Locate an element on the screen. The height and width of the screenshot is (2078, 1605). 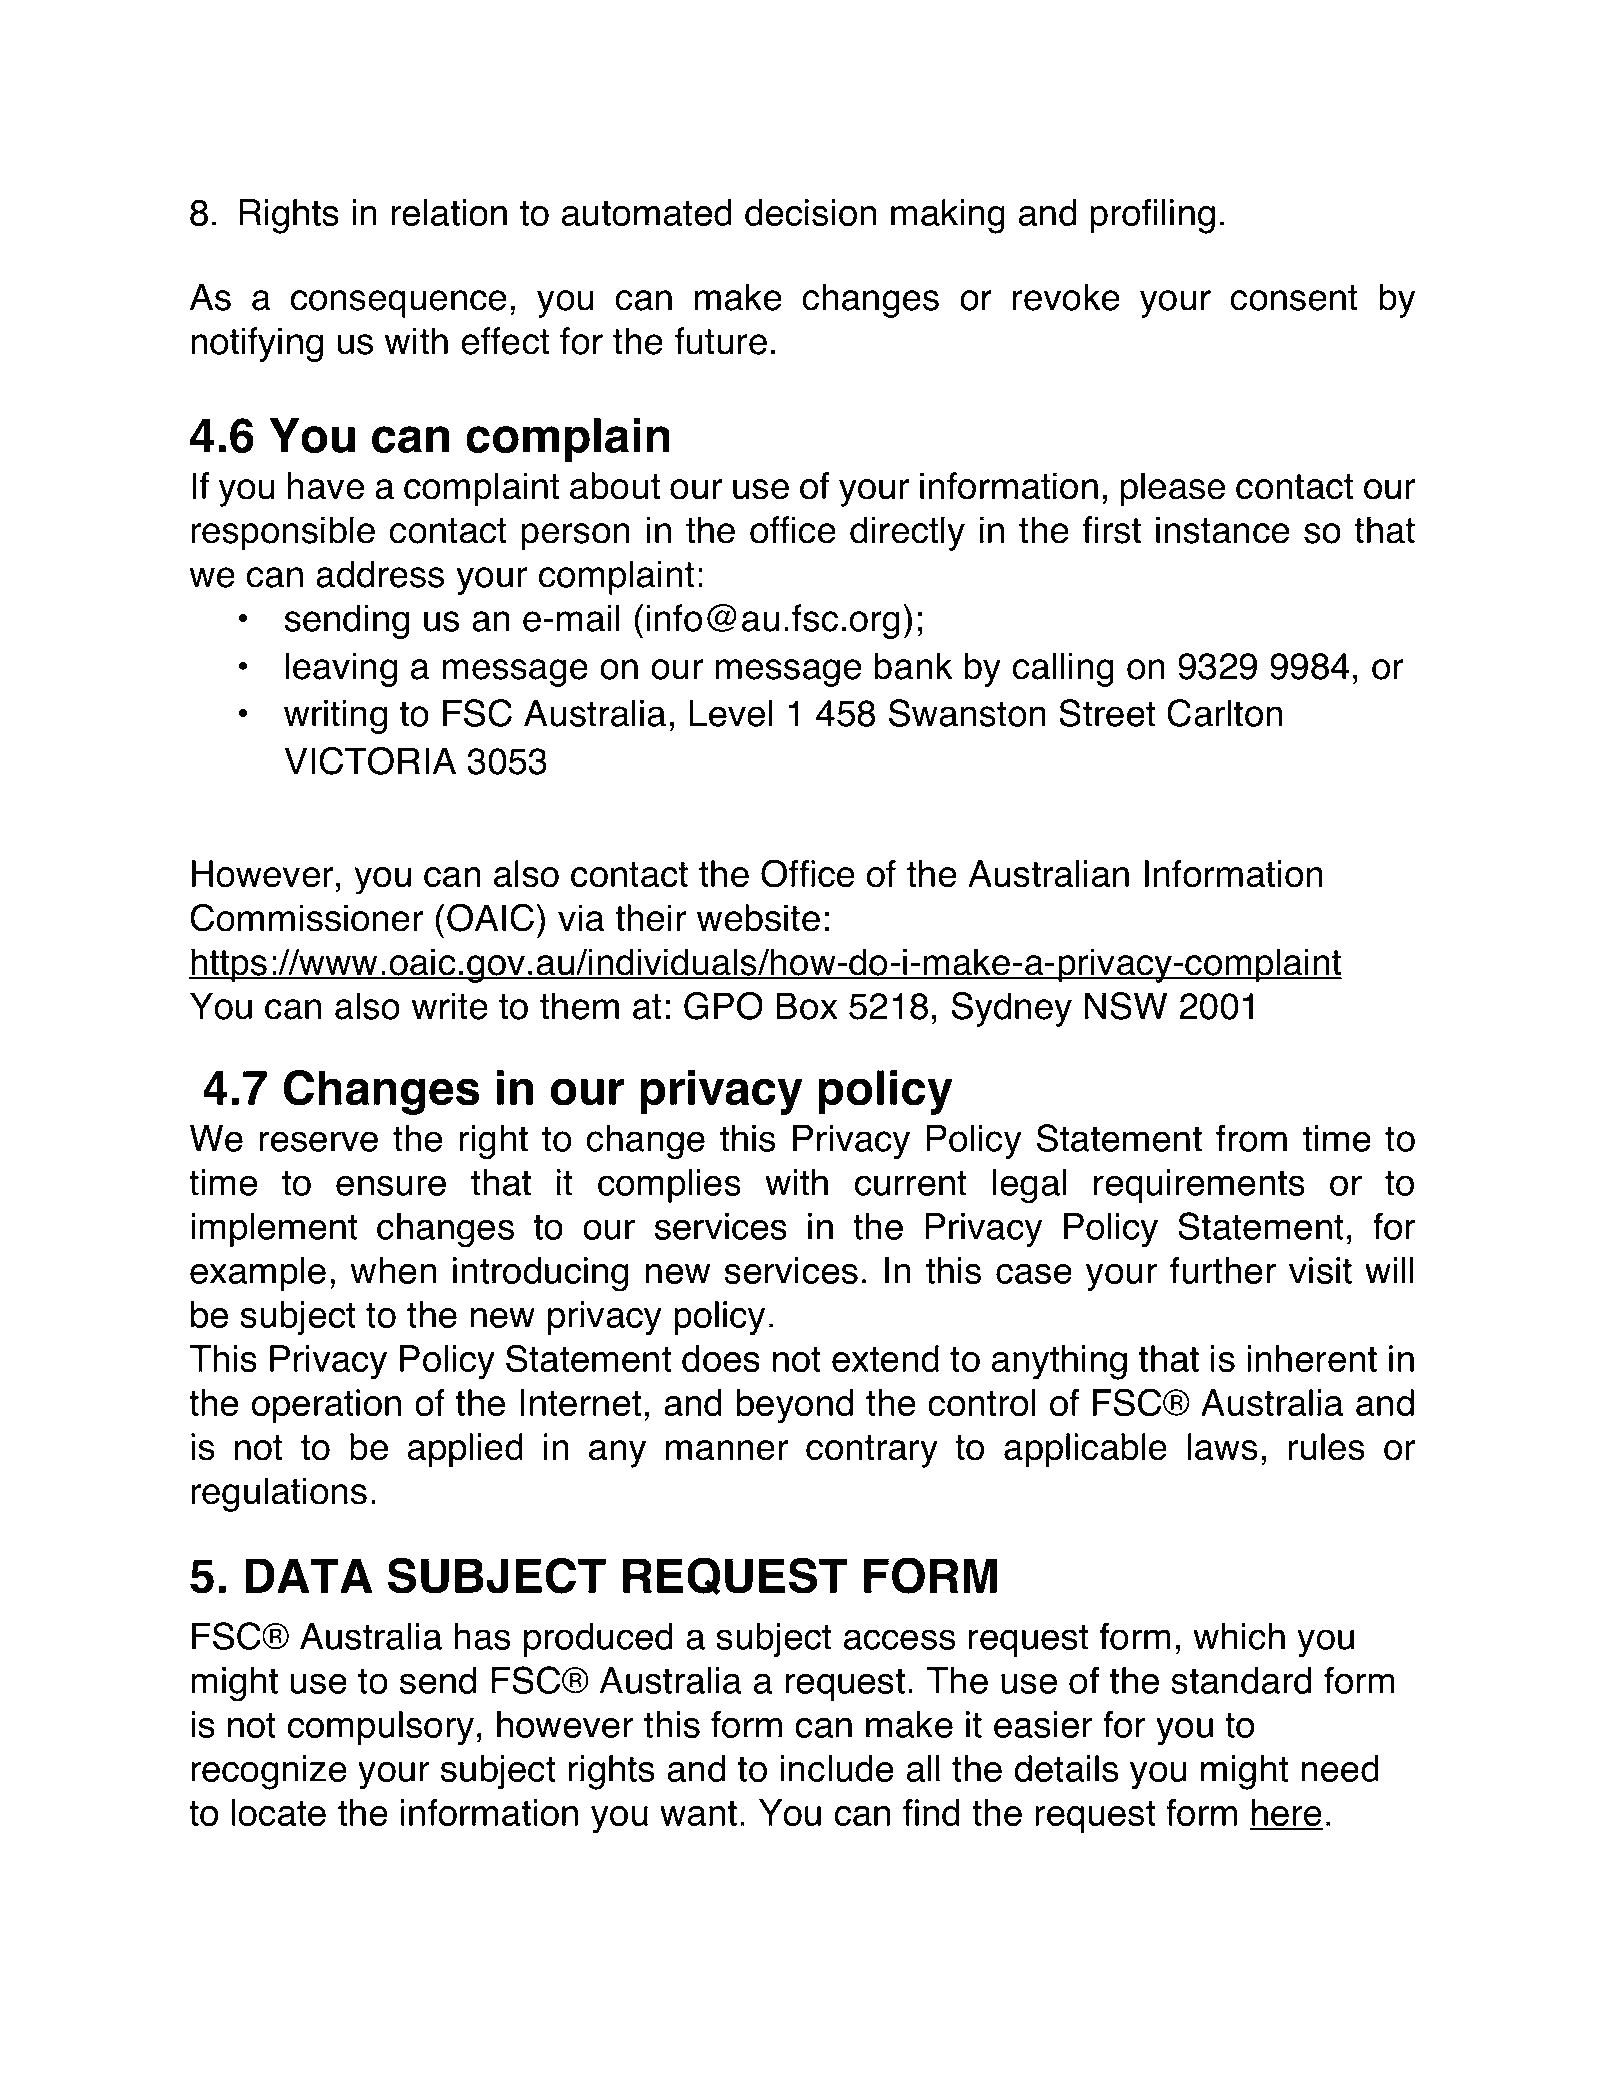
decision is located at coordinates (811, 212).
